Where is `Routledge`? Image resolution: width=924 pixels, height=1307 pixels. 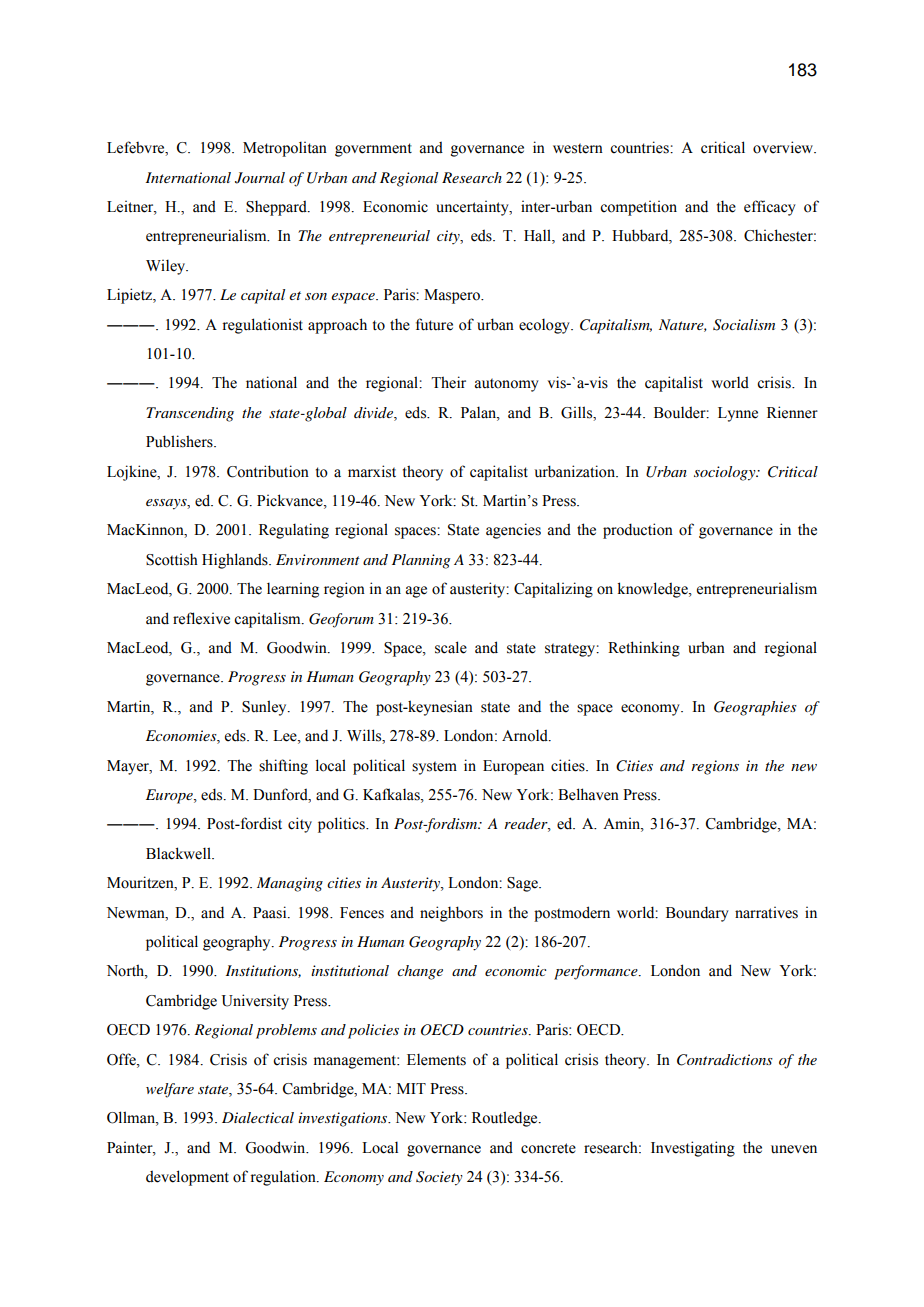 Routledge is located at coordinates (506, 1119).
